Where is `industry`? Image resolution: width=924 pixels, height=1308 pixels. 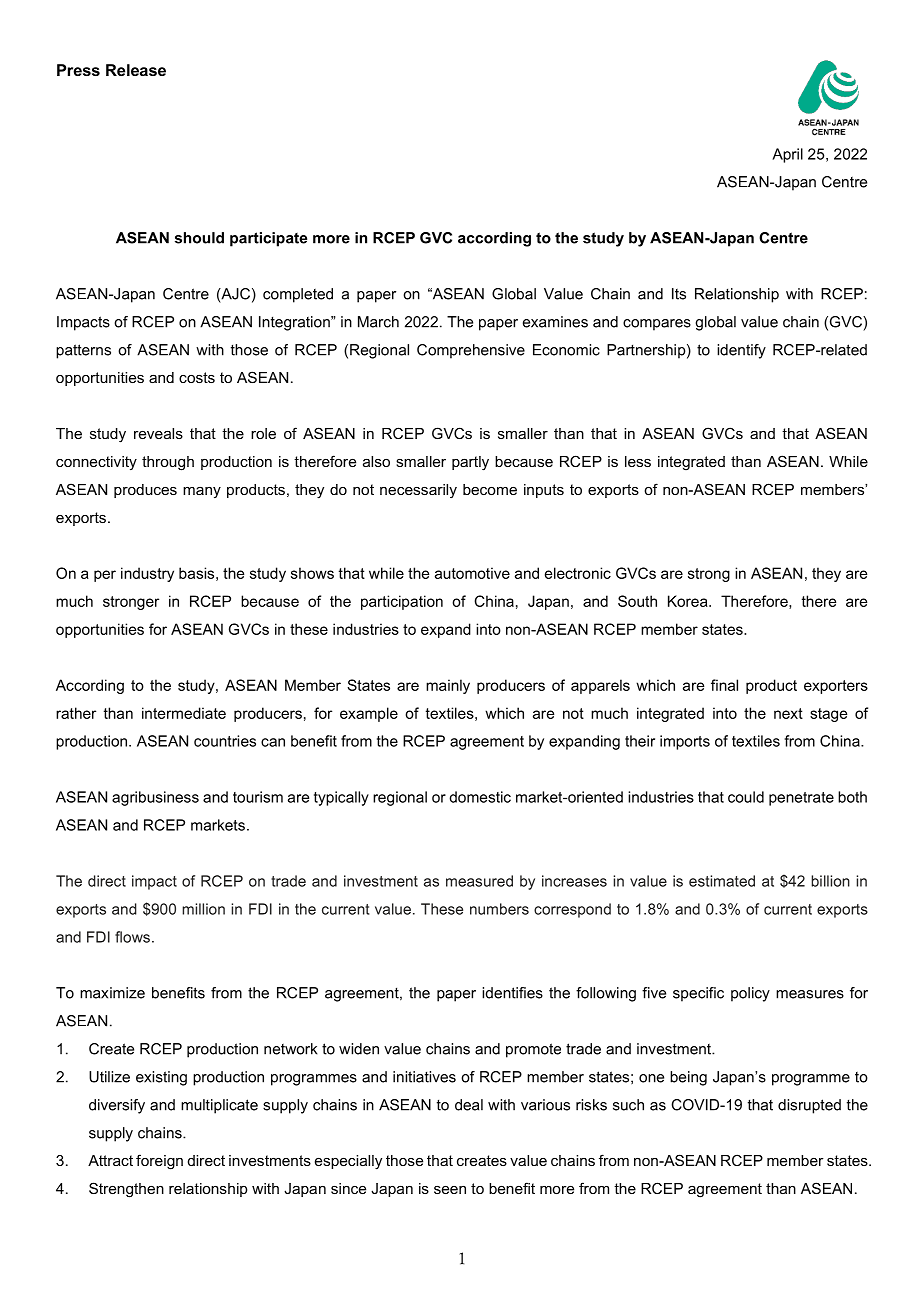
industry is located at coordinates (147, 574).
